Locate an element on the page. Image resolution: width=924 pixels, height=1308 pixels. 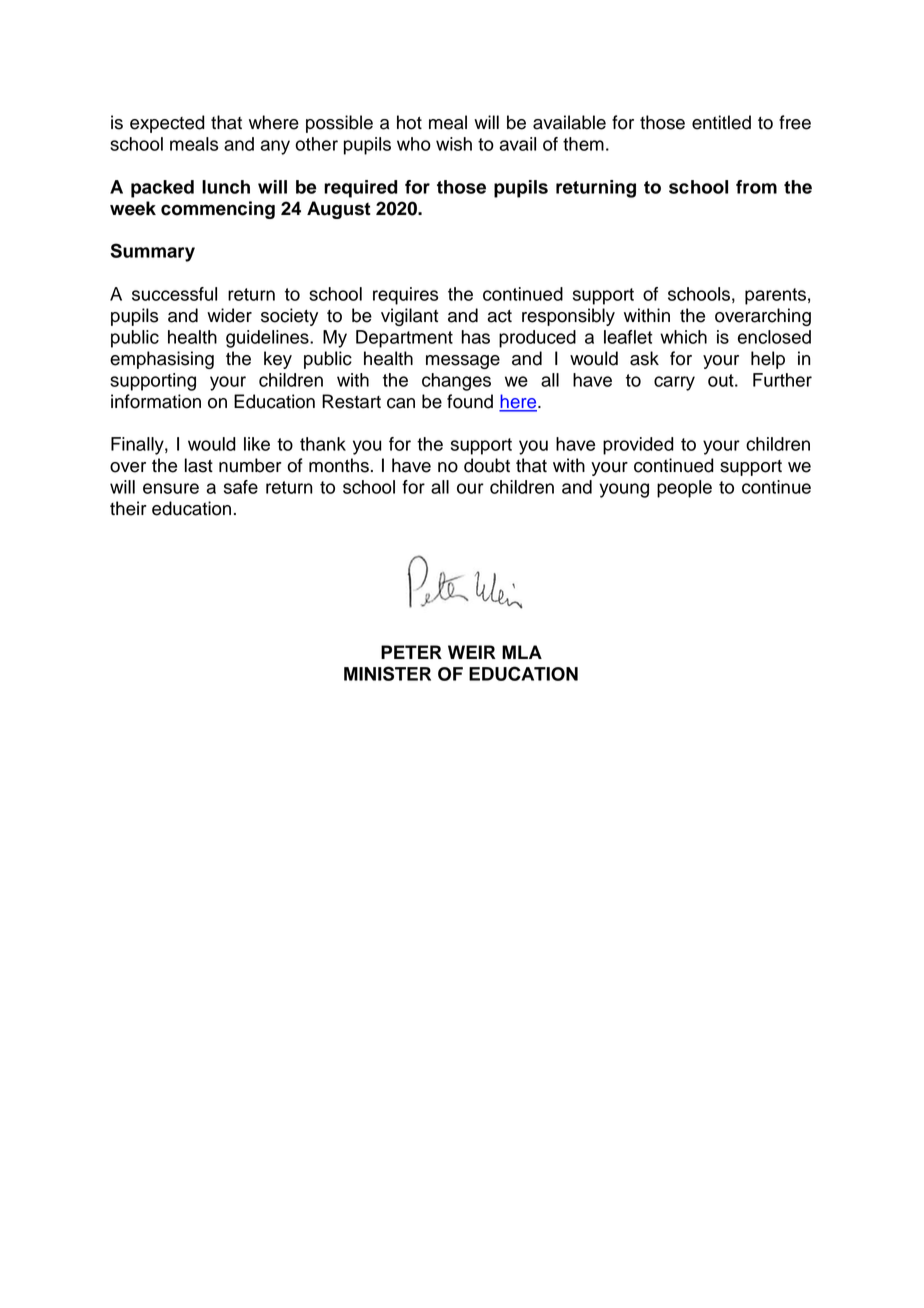
MINISTER is located at coordinates (387, 673).
